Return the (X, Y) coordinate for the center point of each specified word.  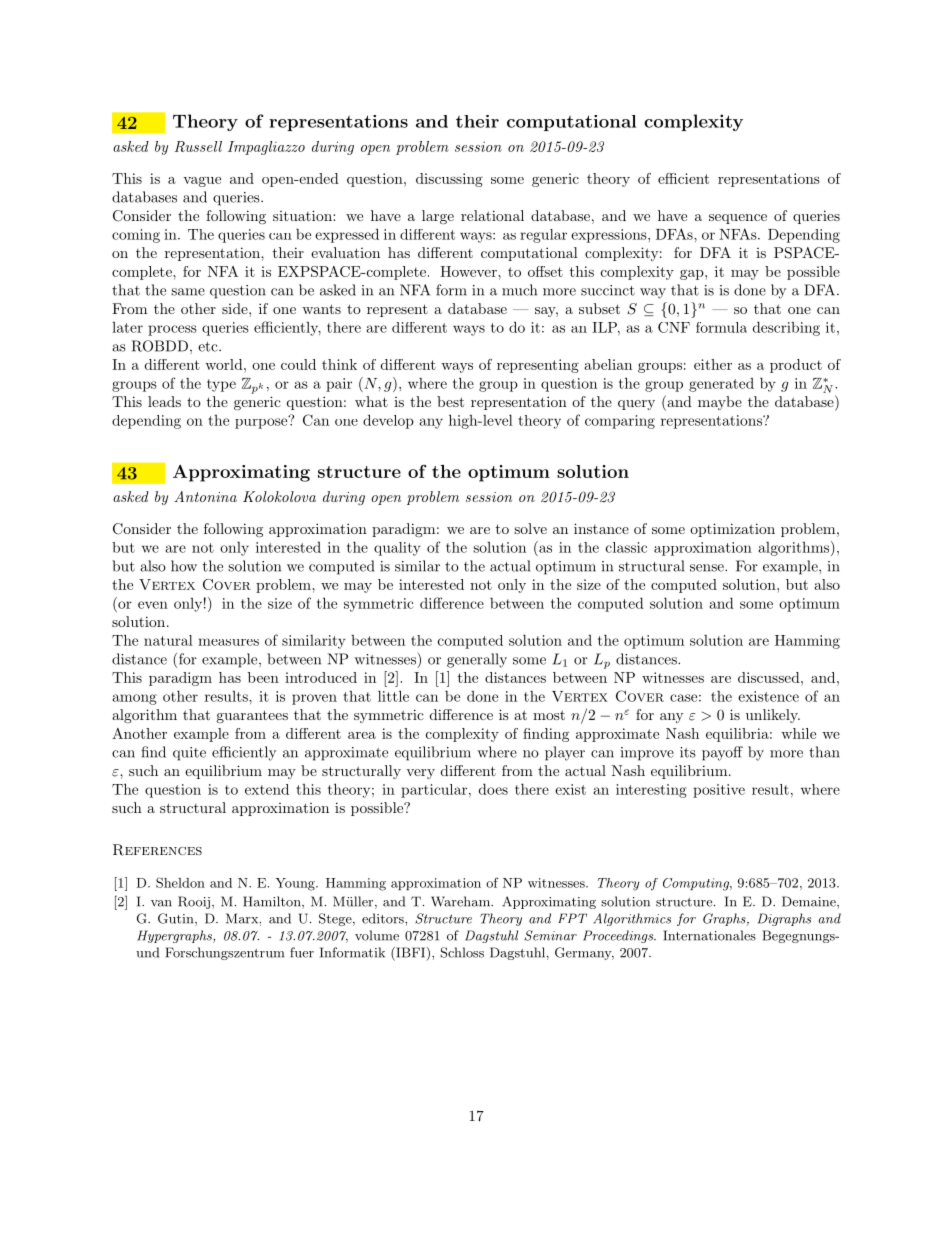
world (225, 364)
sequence (738, 219)
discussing (449, 180)
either (713, 364)
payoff (722, 753)
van (161, 903)
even (153, 605)
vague (202, 182)
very (420, 774)
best (450, 401)
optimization (732, 530)
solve (530, 528)
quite (189, 754)
